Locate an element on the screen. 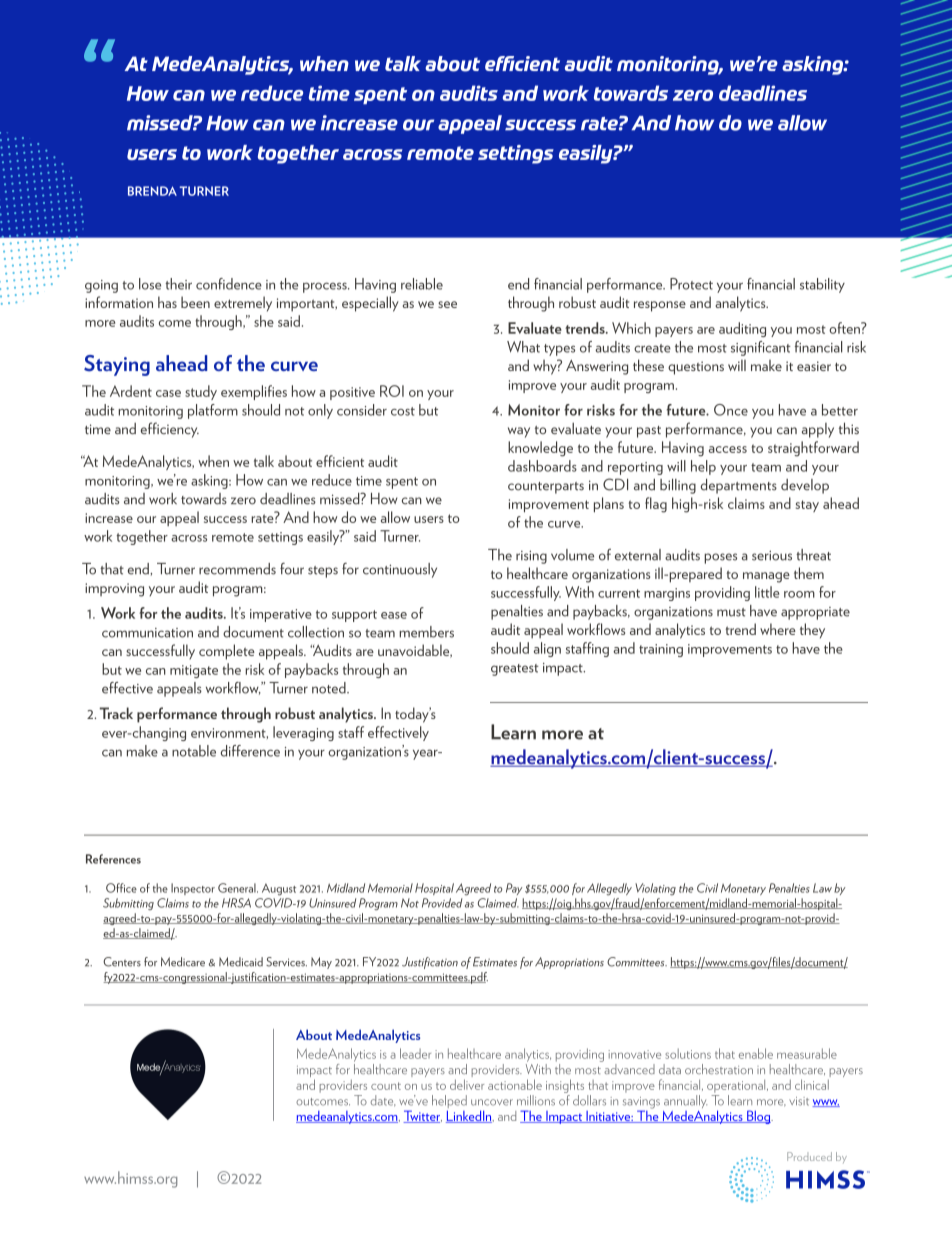 The height and width of the screenshot is (1233, 952). enable is located at coordinates (756, 1053).
